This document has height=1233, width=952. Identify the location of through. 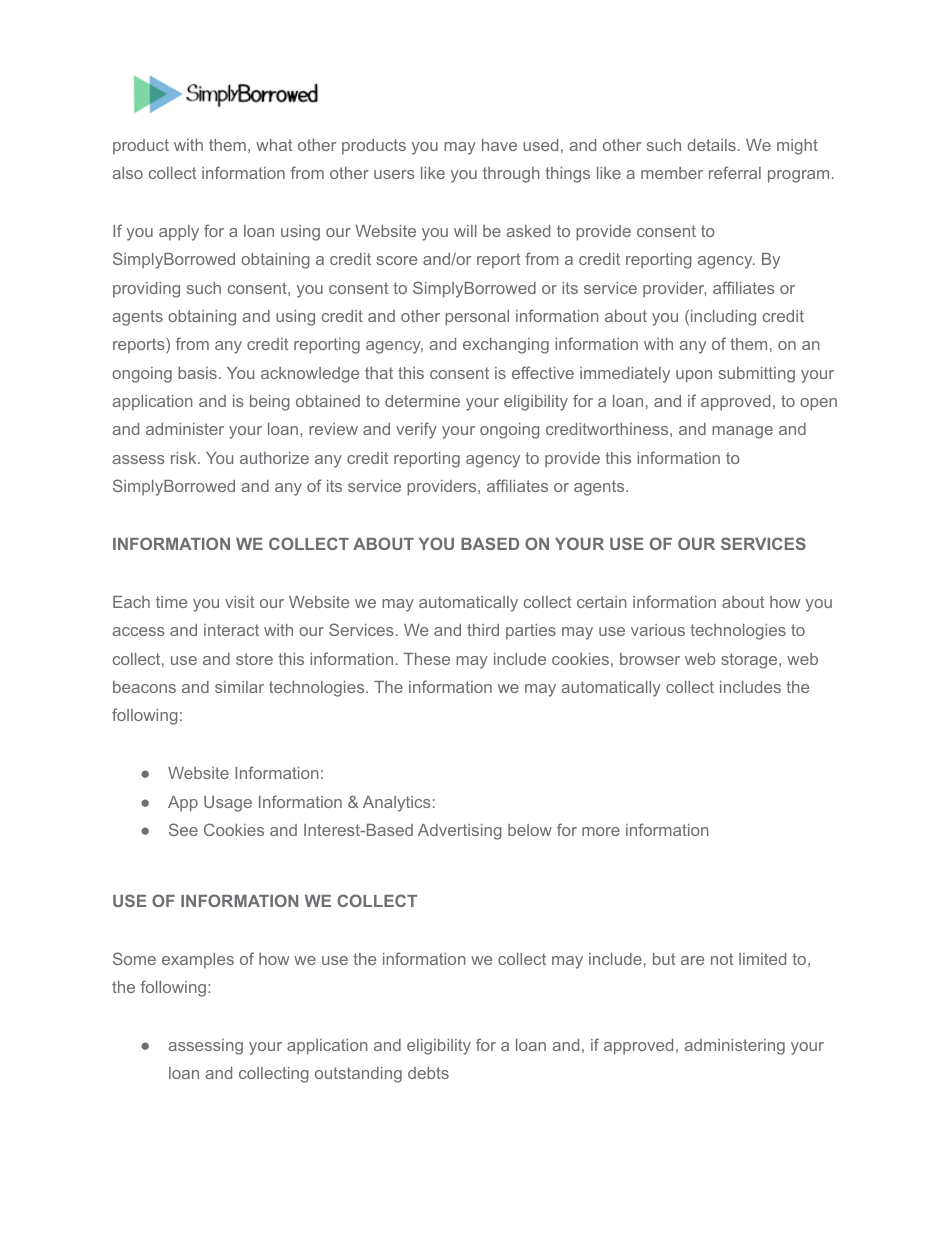
(511, 175).
